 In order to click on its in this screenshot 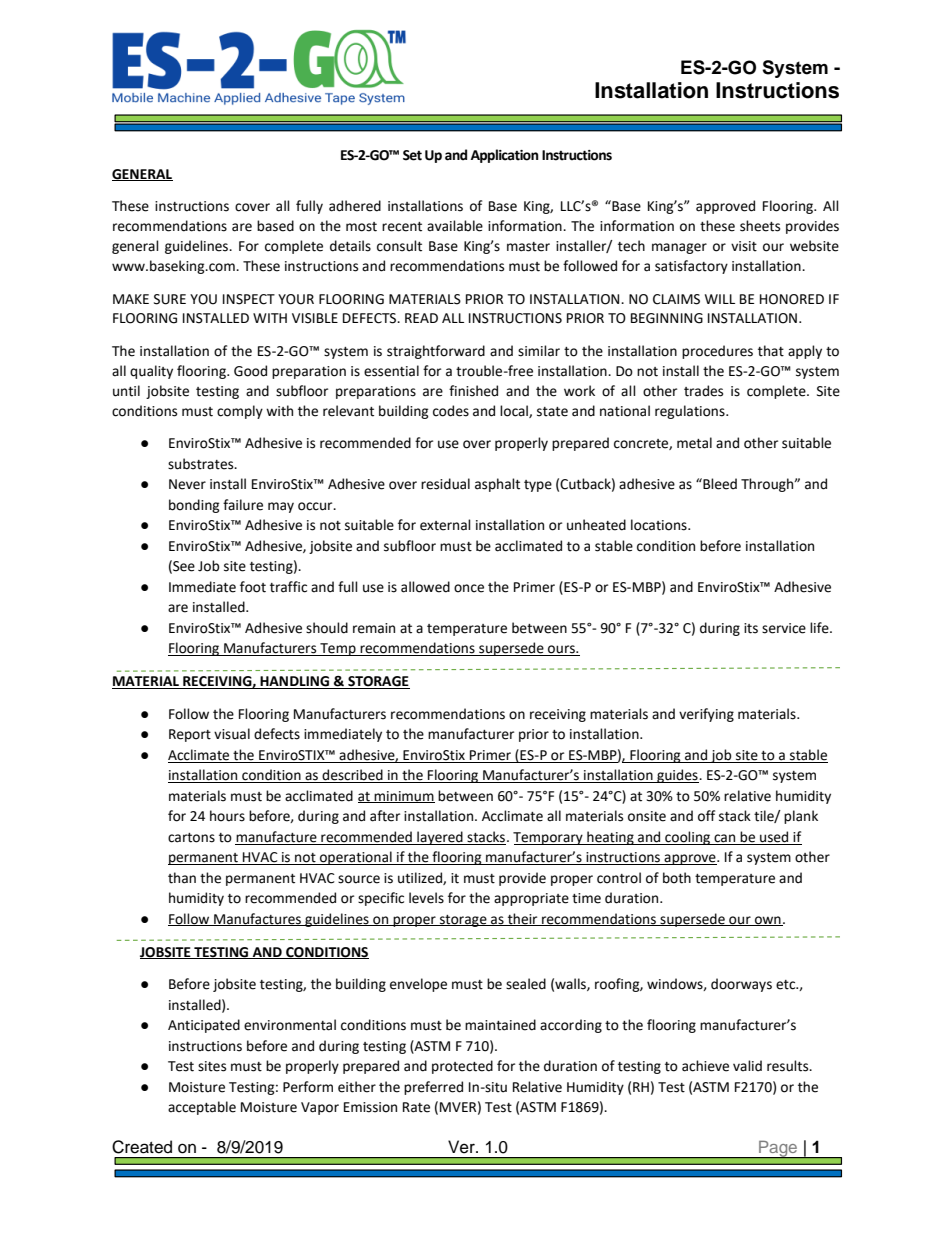, I will do `click(751, 628)`.
